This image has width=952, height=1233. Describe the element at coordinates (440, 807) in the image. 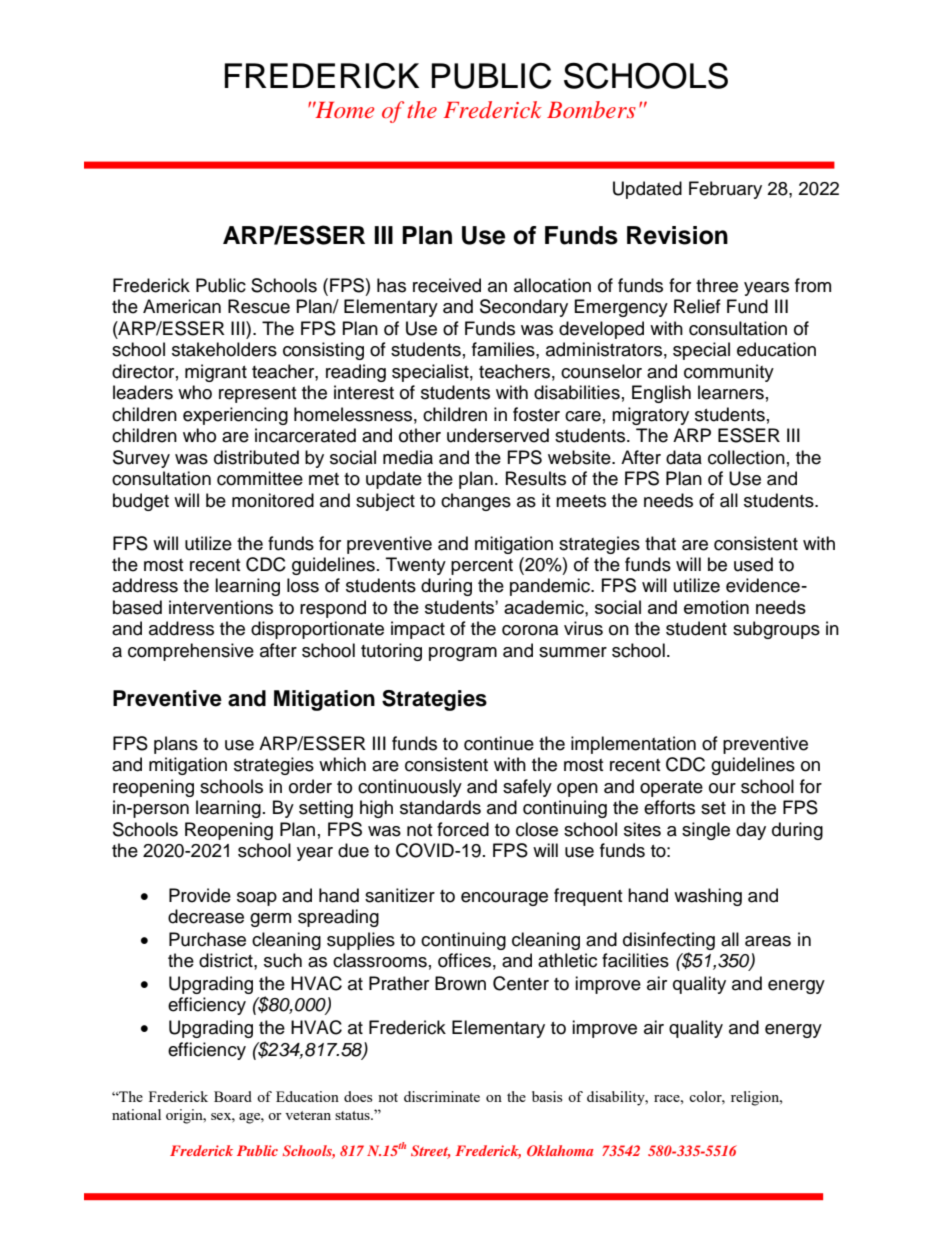

I see `standards` at that location.
